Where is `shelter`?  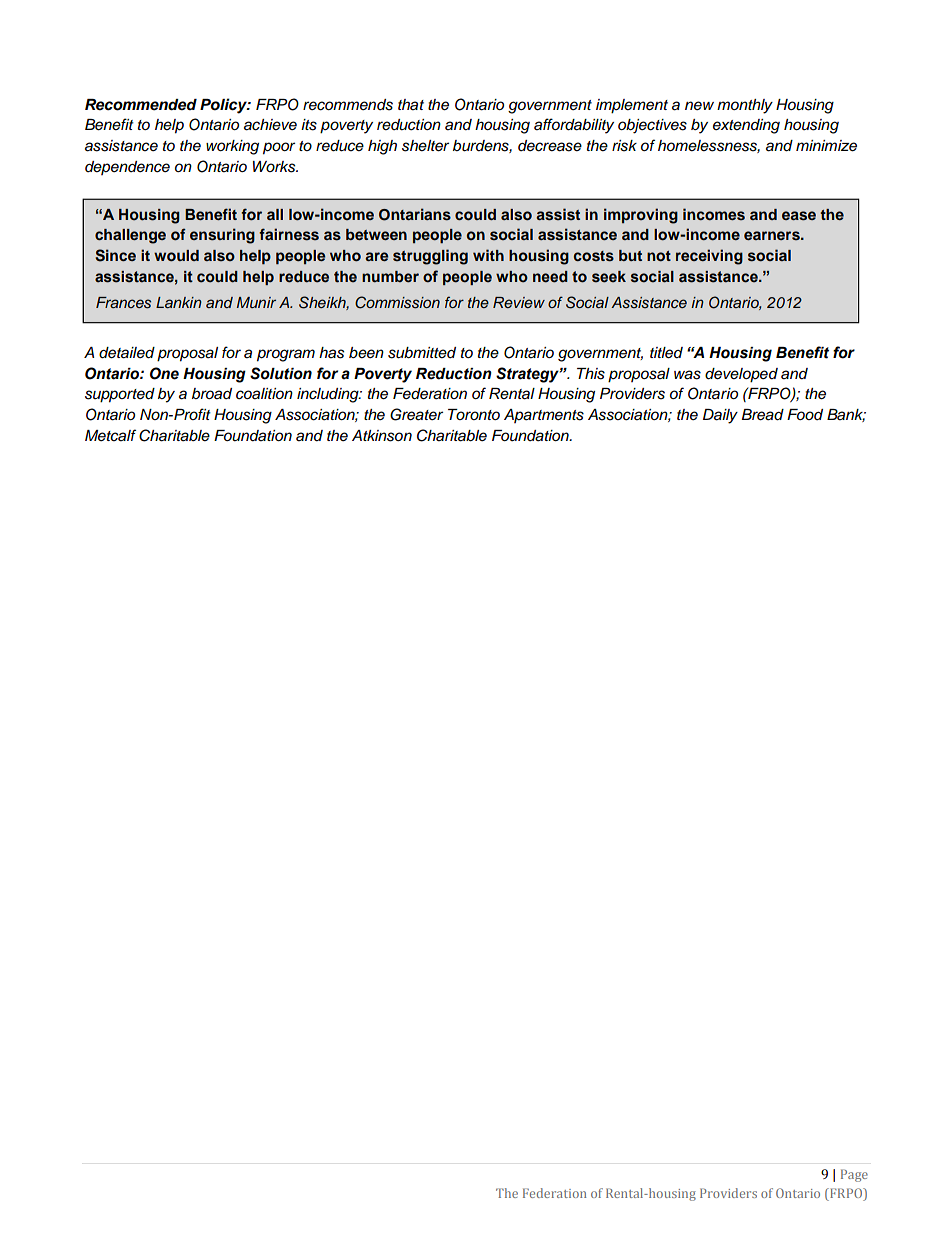 shelter is located at coordinates (425, 146).
